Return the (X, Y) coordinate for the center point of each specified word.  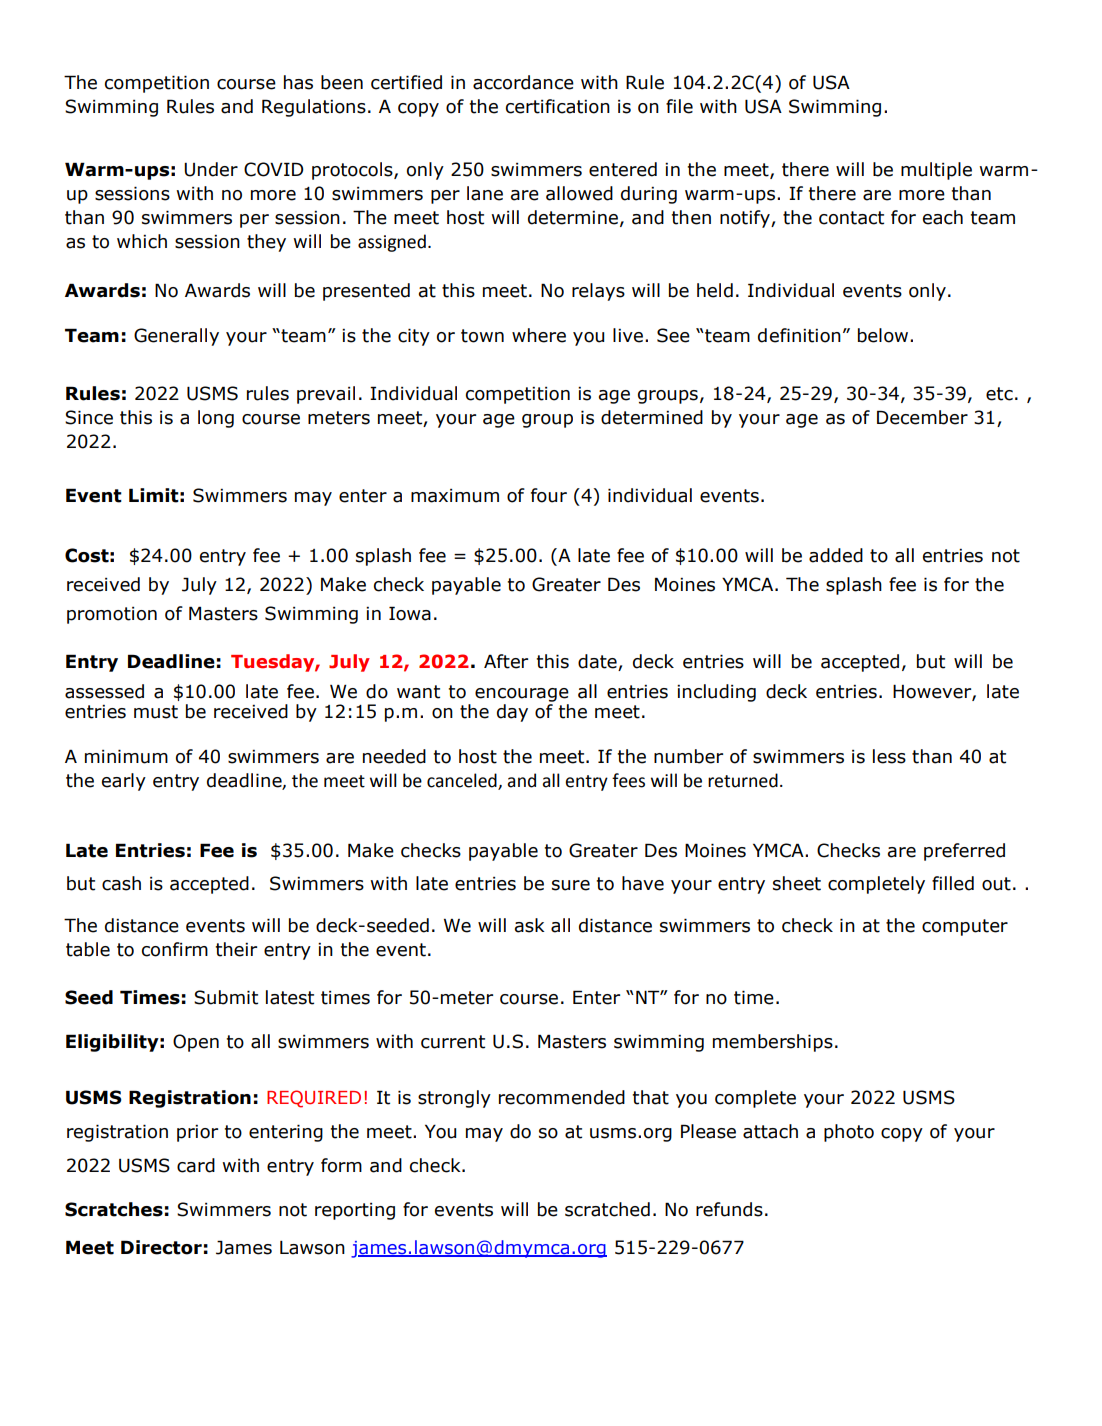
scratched (607, 1209)
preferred (964, 852)
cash (121, 883)
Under (211, 169)
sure (571, 885)
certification (558, 106)
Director (161, 1247)
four (549, 495)
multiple (936, 171)
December (922, 417)
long (216, 419)
